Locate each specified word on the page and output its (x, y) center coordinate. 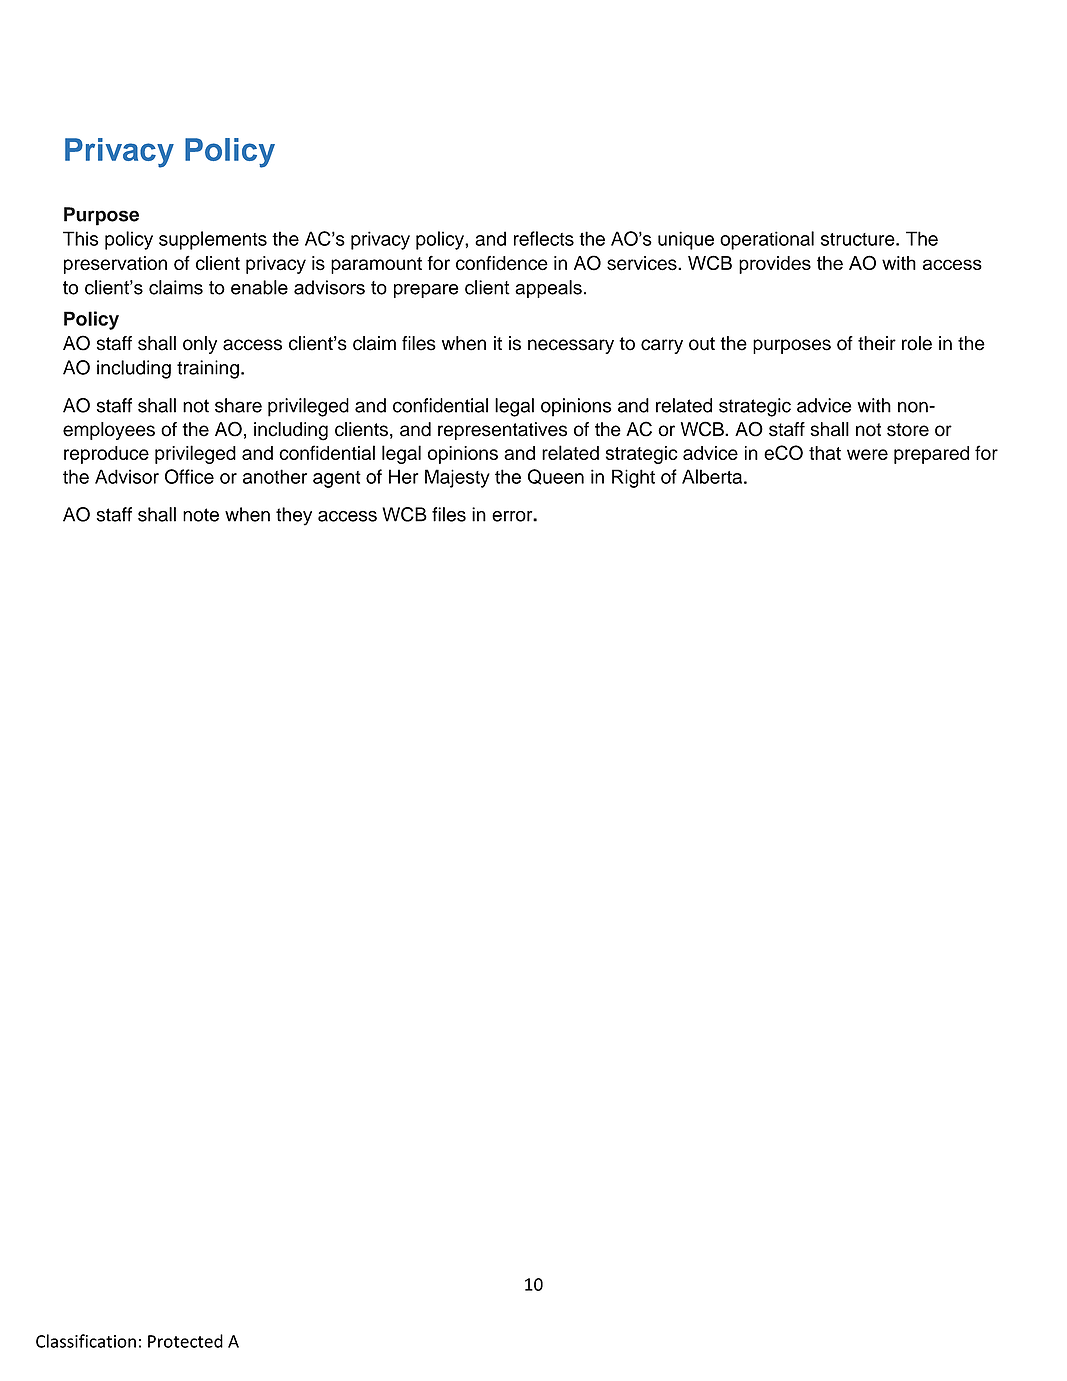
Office (189, 476)
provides (775, 265)
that (825, 453)
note (201, 515)
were (867, 454)
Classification (86, 1341)
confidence (502, 263)
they (294, 516)
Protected (185, 1341)
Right (633, 478)
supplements (213, 240)
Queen (556, 477)
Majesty (457, 478)
